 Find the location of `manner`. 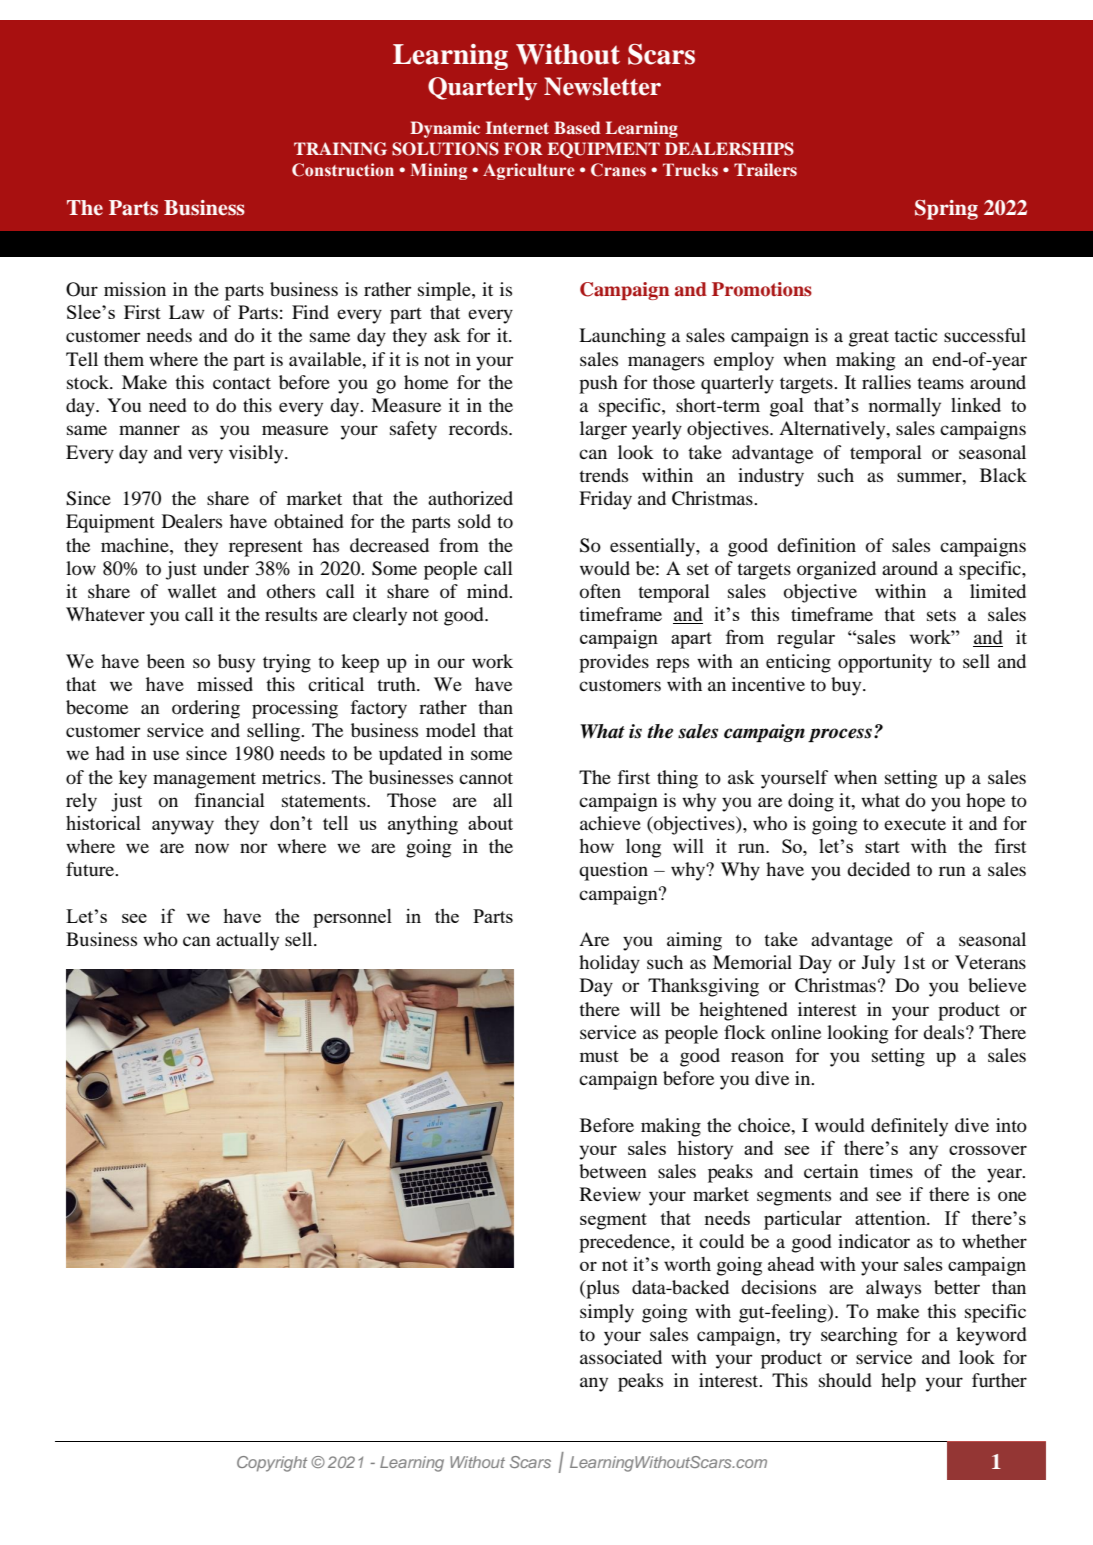

manner is located at coordinates (149, 430).
